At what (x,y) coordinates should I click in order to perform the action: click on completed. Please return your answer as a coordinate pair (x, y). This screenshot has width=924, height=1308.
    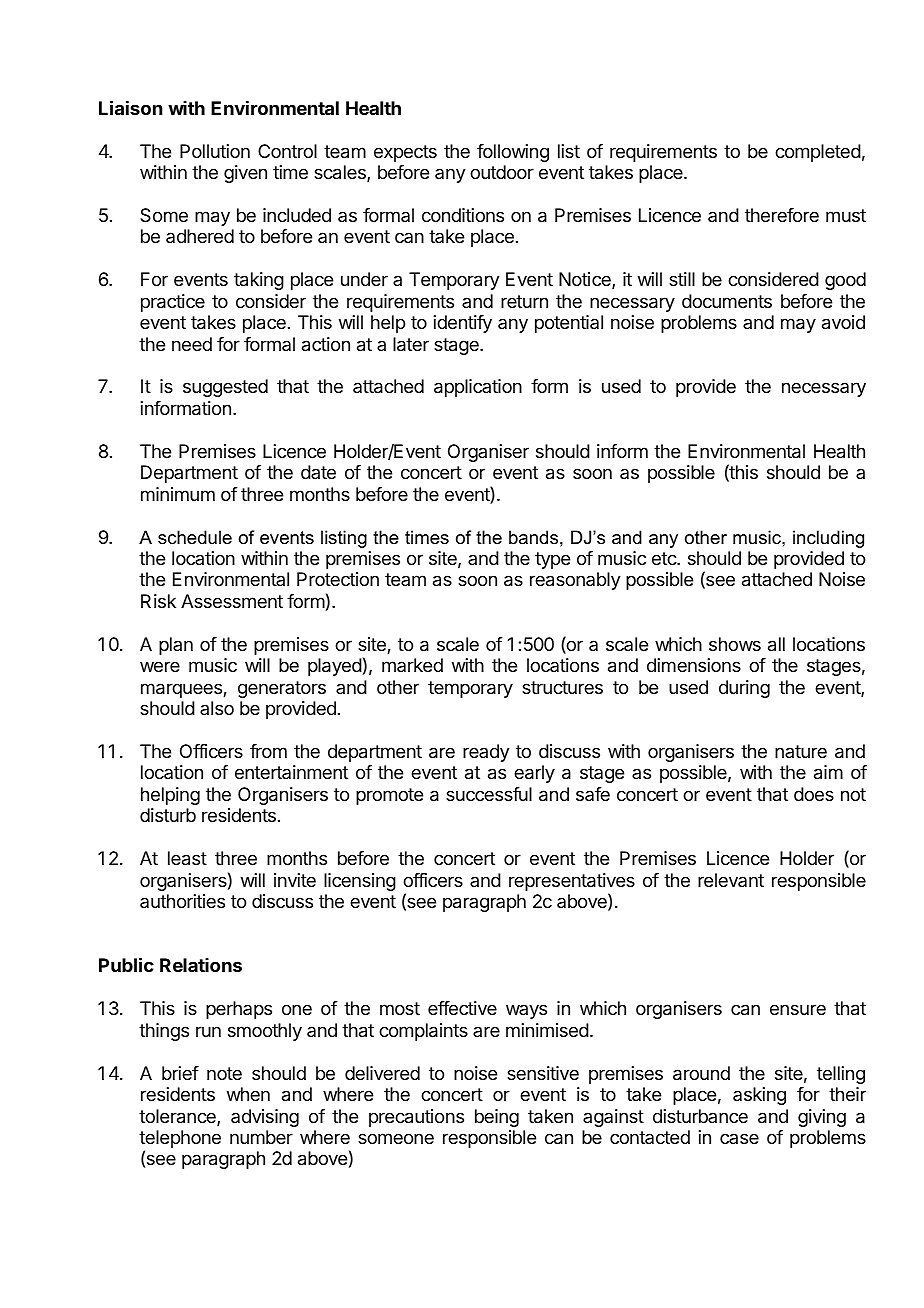
    Looking at the image, I should click on (818, 153).
